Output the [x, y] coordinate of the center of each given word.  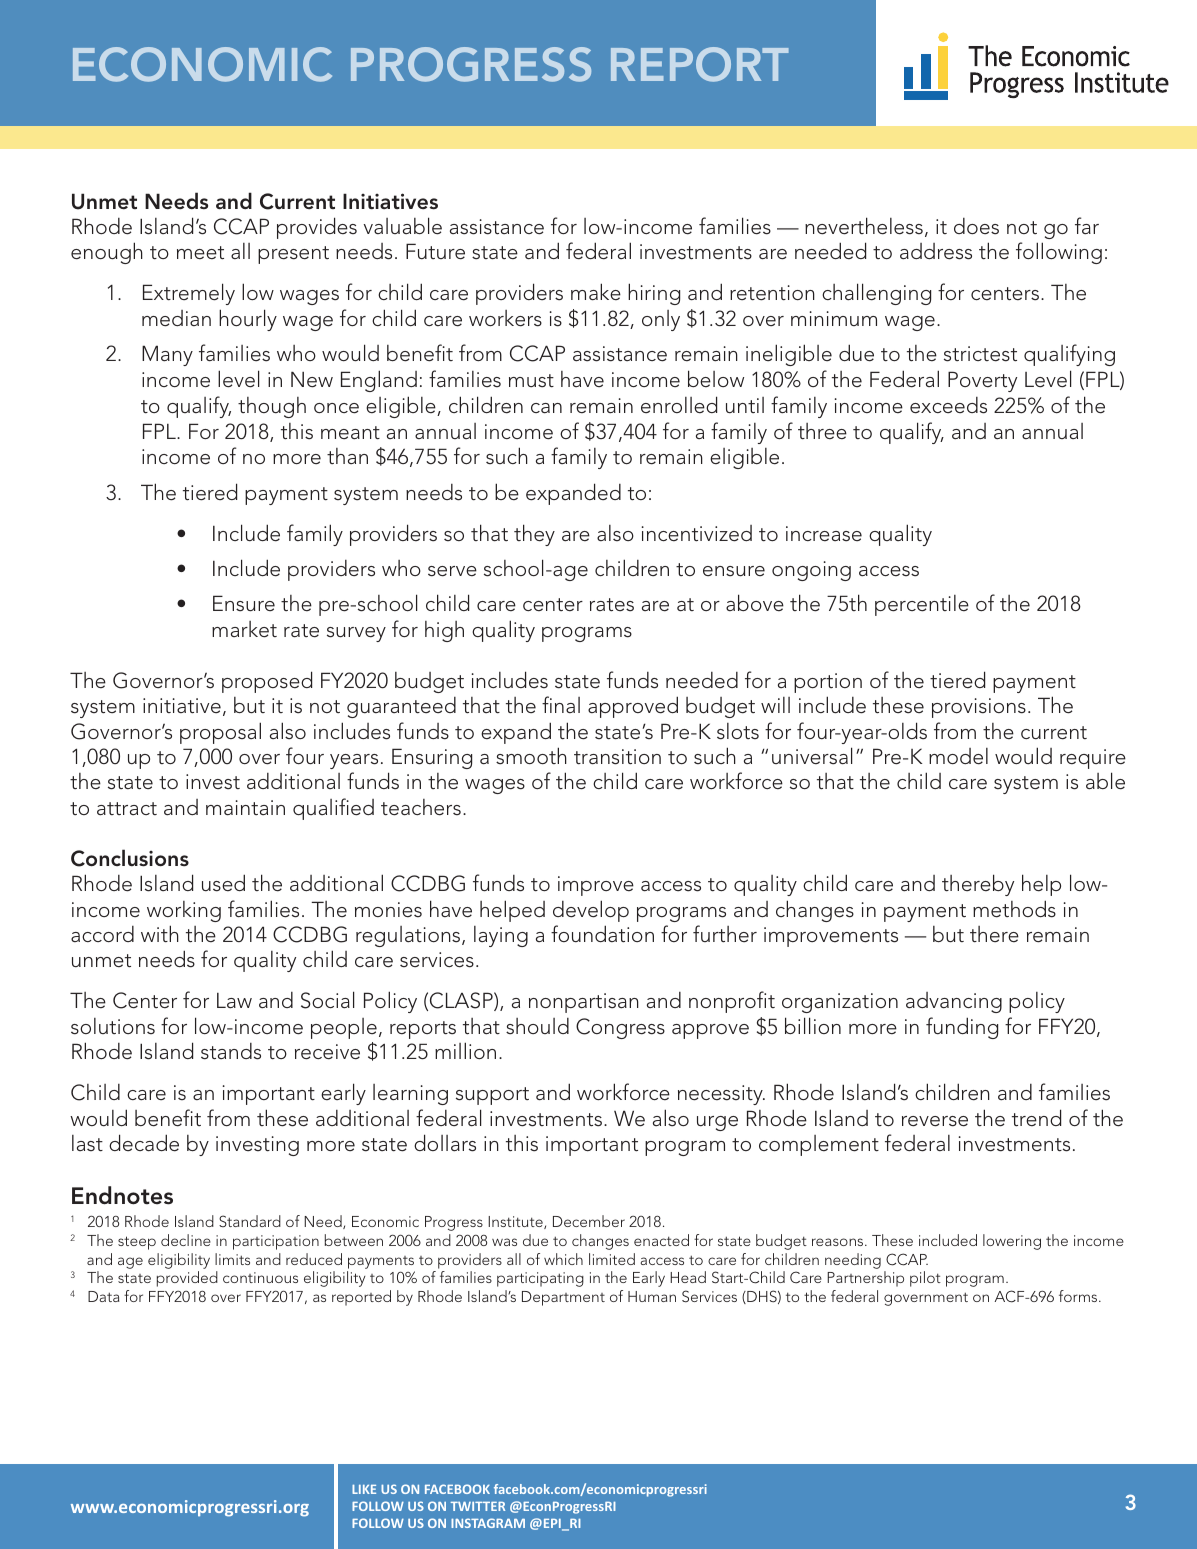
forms [1079, 1296]
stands [231, 1051]
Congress [620, 1028]
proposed [267, 682]
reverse [935, 1121]
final [561, 704]
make [596, 292]
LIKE [364, 1489]
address [936, 251]
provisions [979, 708]
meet [200, 253]
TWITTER [478, 1506]
